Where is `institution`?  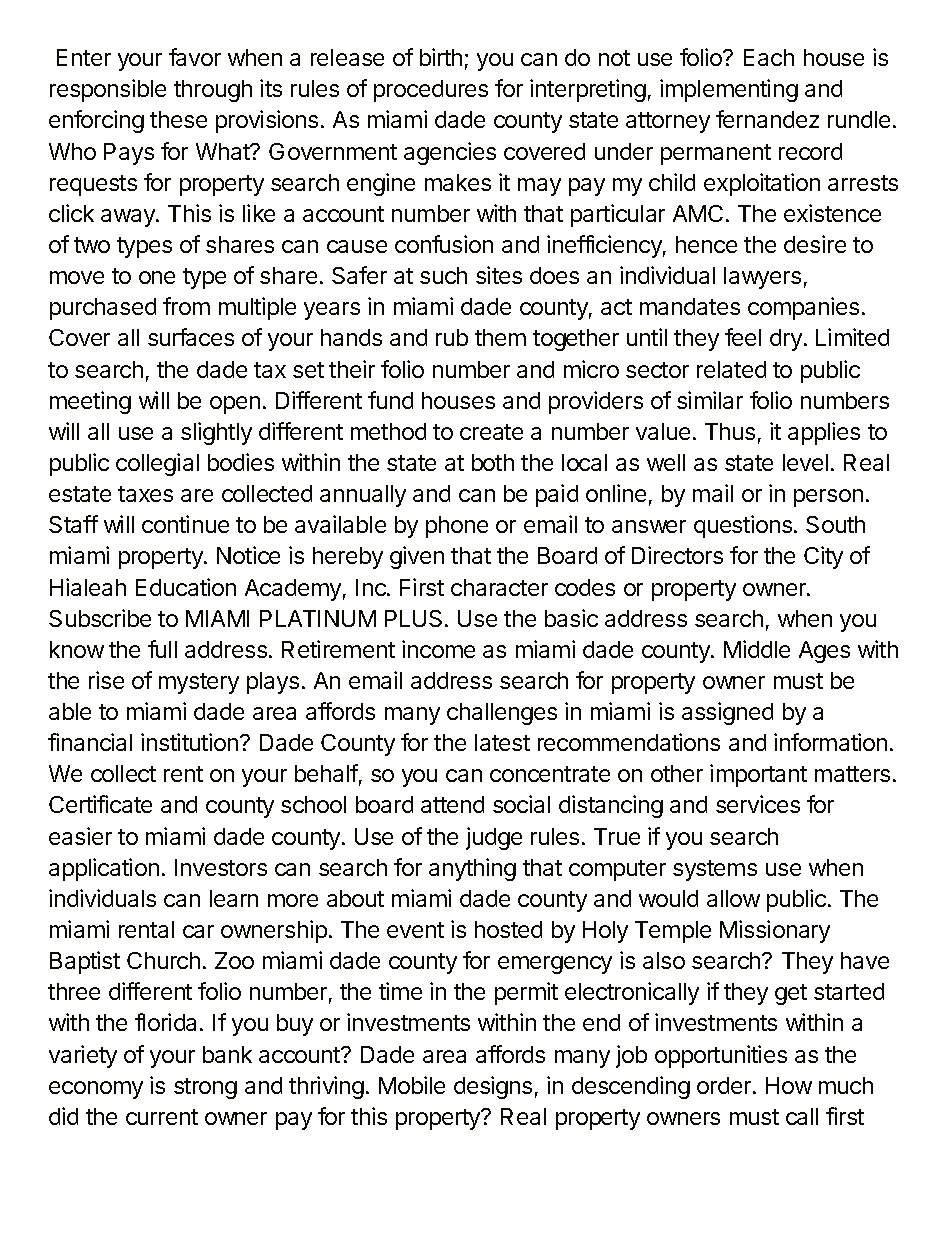 institution is located at coordinates (189, 742).
